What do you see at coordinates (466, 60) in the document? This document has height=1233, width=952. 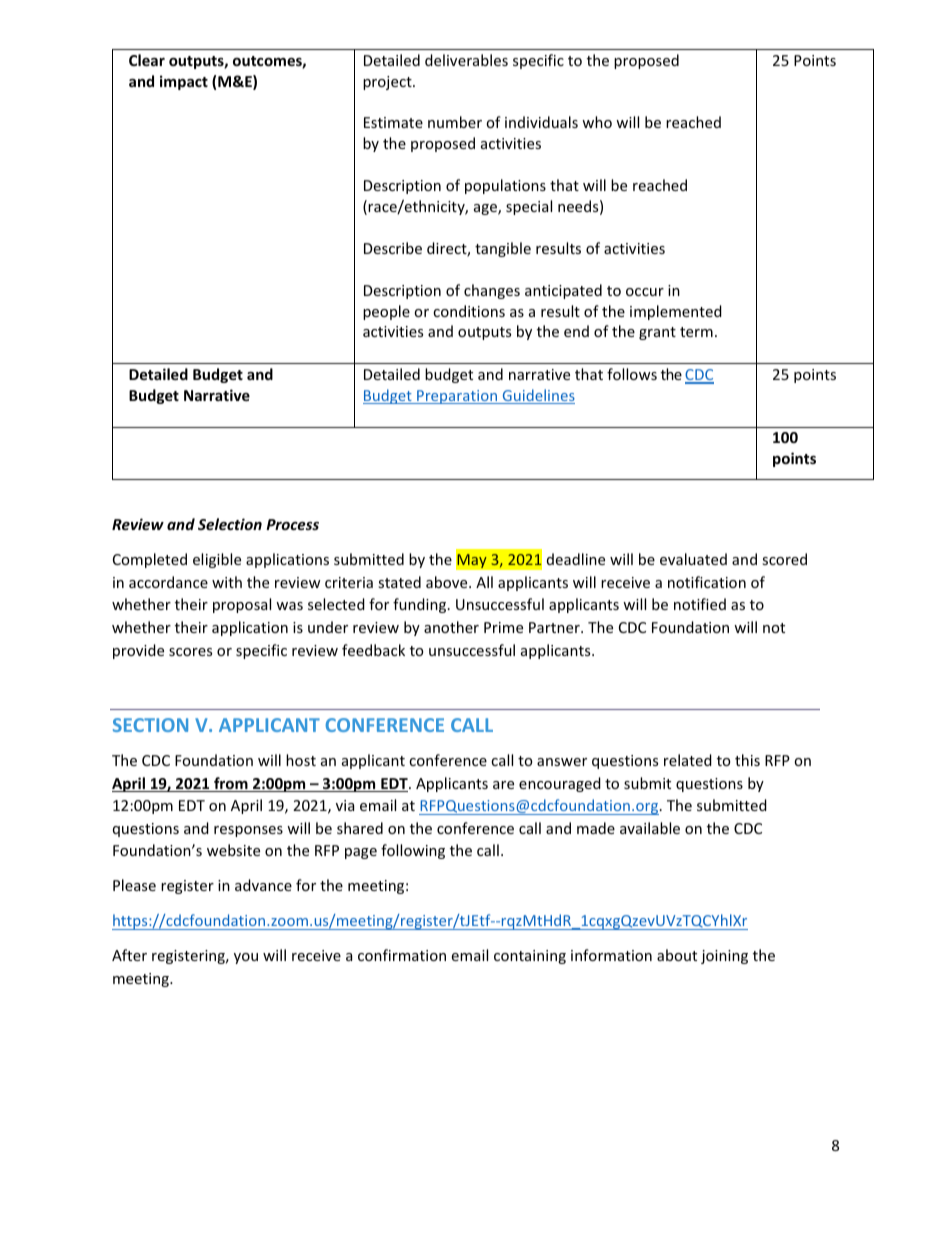 I see `deliverables` at bounding box center [466, 60].
